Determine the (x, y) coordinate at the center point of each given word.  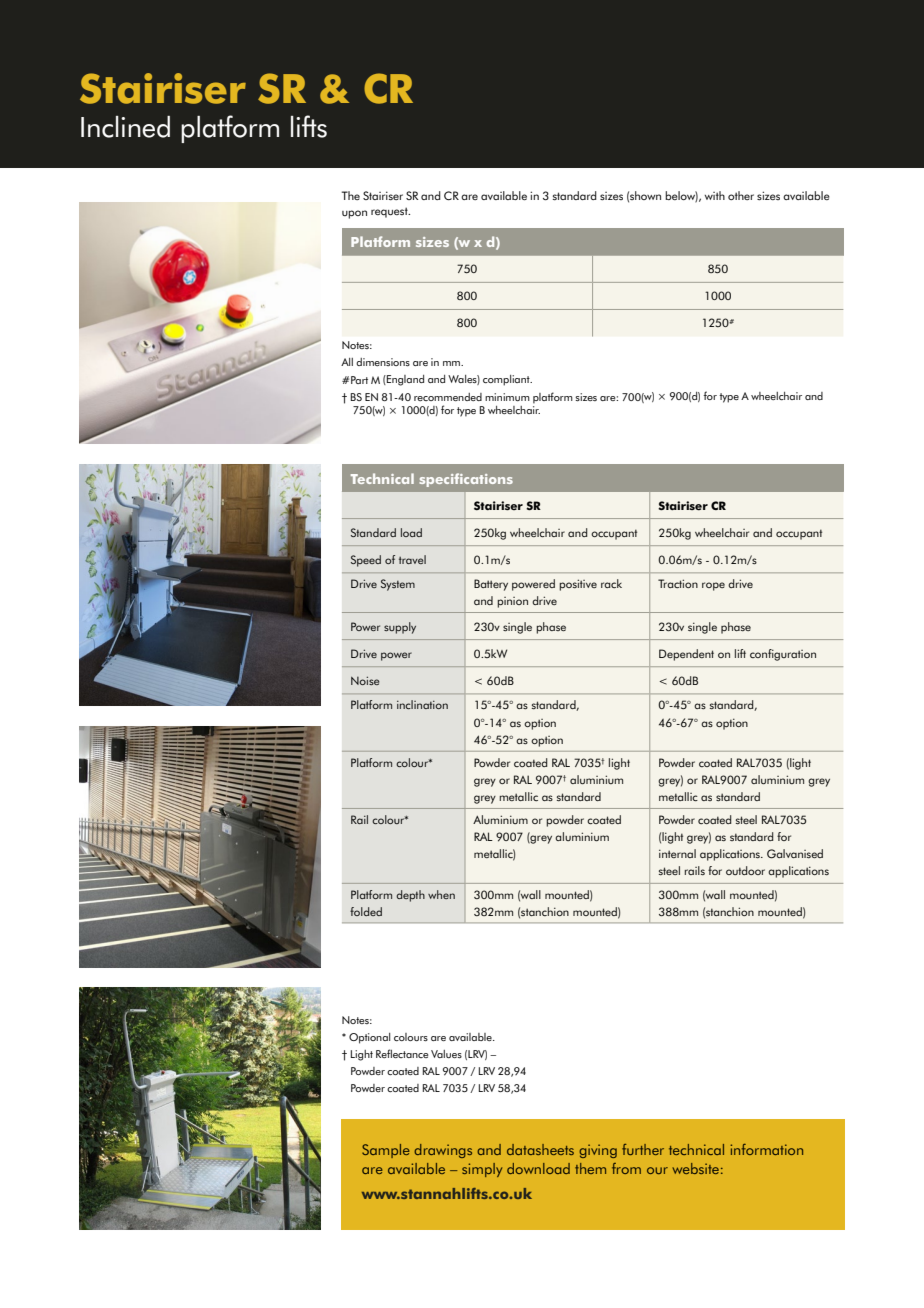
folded (366, 911)
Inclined (125, 127)
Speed (366, 561)
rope (713, 586)
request (390, 212)
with (715, 195)
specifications (466, 480)
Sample (386, 1151)
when (441, 894)
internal (677, 853)
